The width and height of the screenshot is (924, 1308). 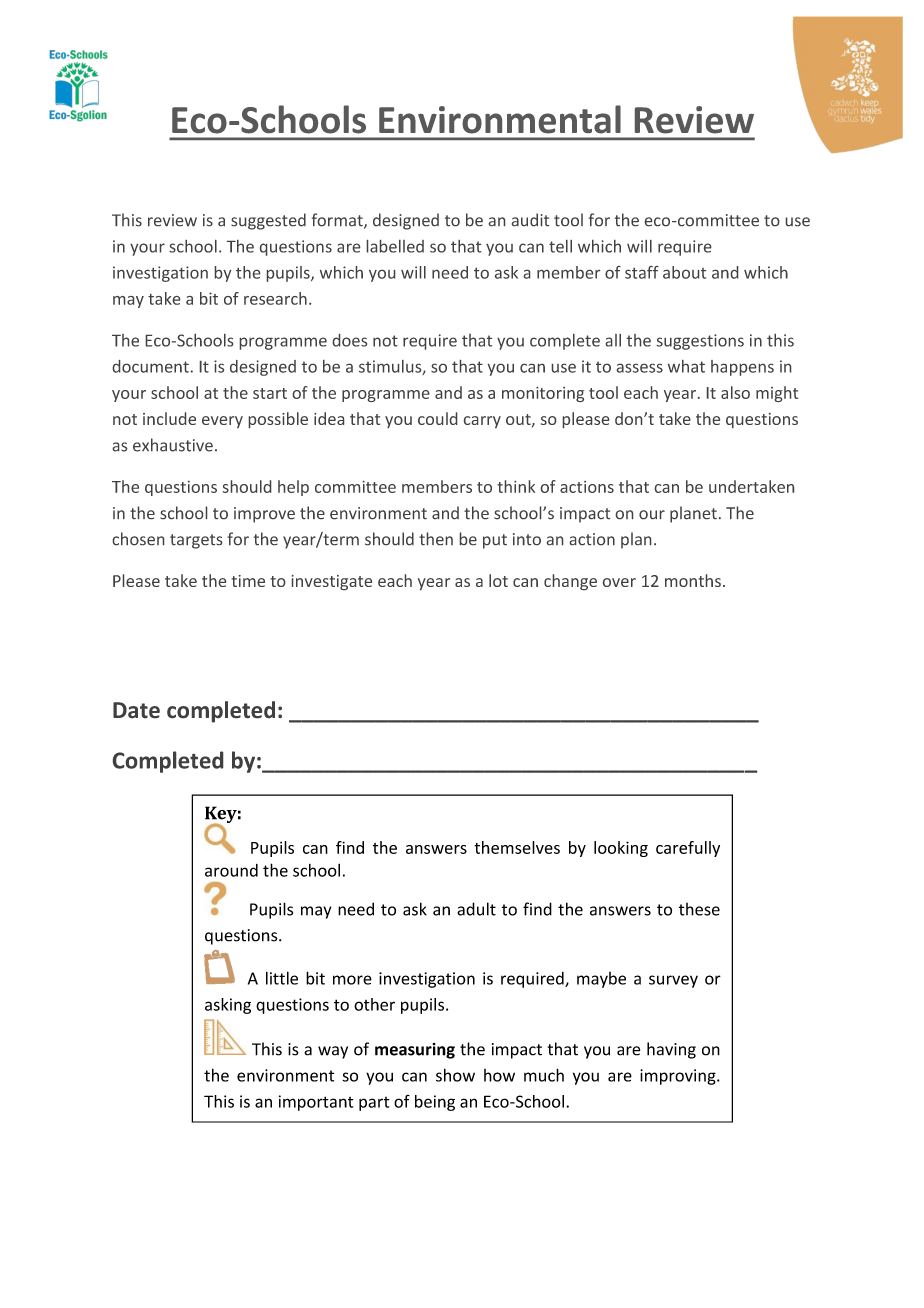 I want to click on suggested, so click(x=268, y=221).
